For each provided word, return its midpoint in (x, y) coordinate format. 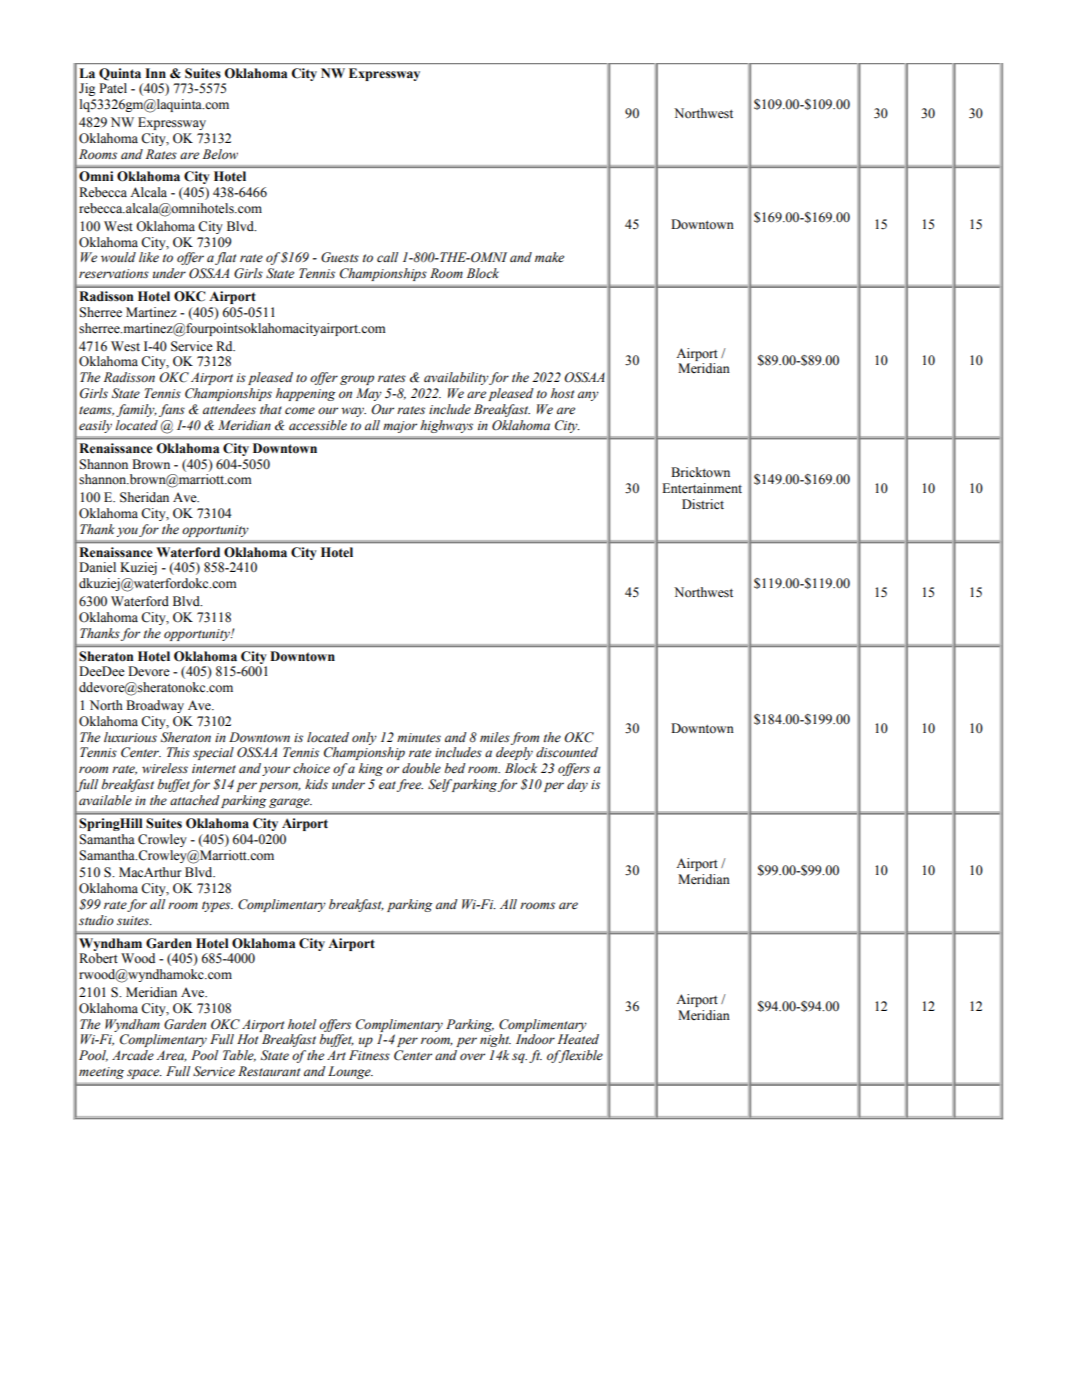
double (421, 768)
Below (220, 154)
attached (195, 800)
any (588, 396)
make (549, 257)
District (703, 504)
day (577, 785)
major (400, 427)
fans (172, 410)
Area (171, 1056)
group (357, 380)
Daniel (97, 567)
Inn (155, 73)
